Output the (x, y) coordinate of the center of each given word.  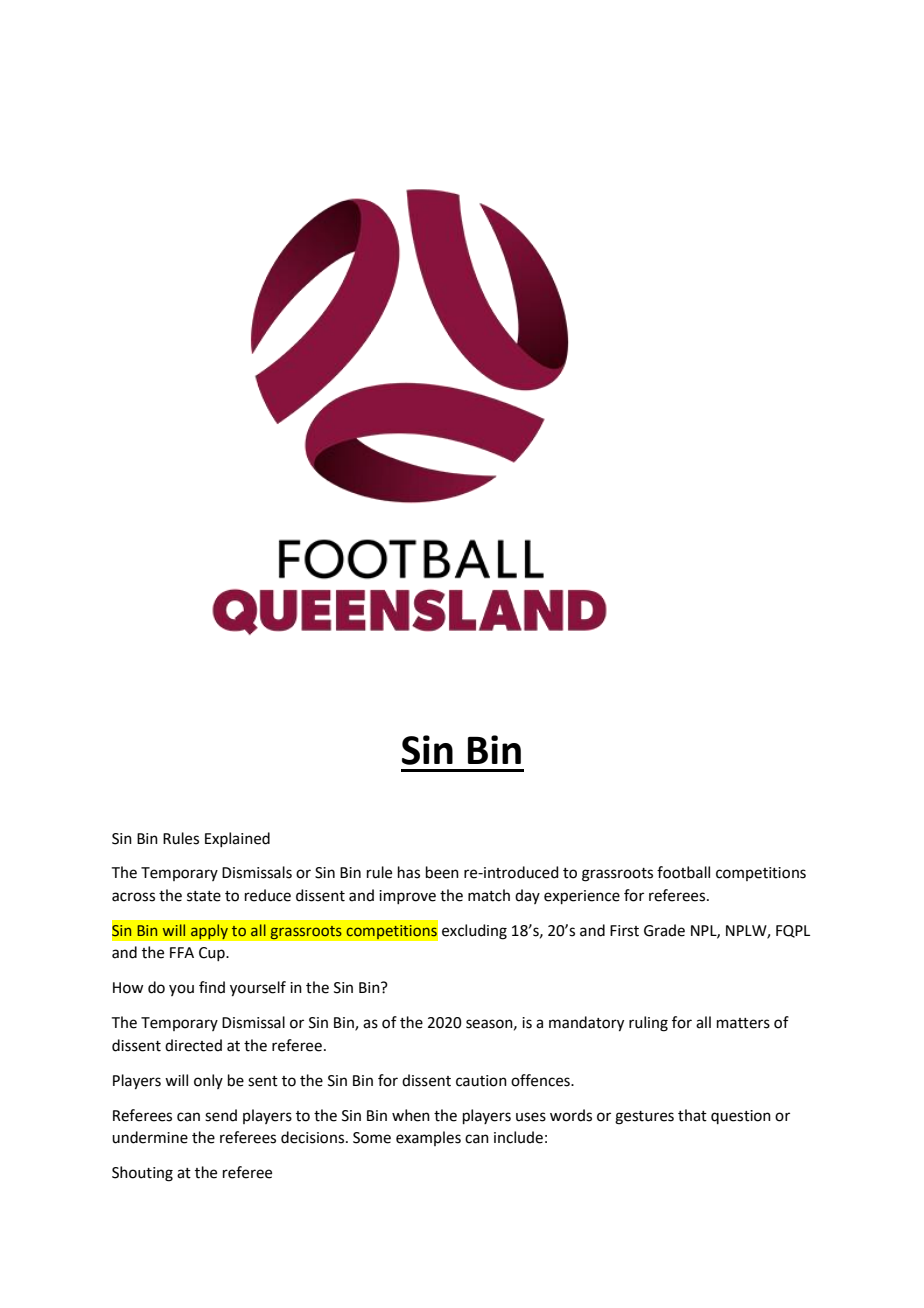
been (442, 872)
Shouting (142, 1174)
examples (428, 1138)
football (683, 872)
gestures (644, 1118)
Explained (237, 839)
